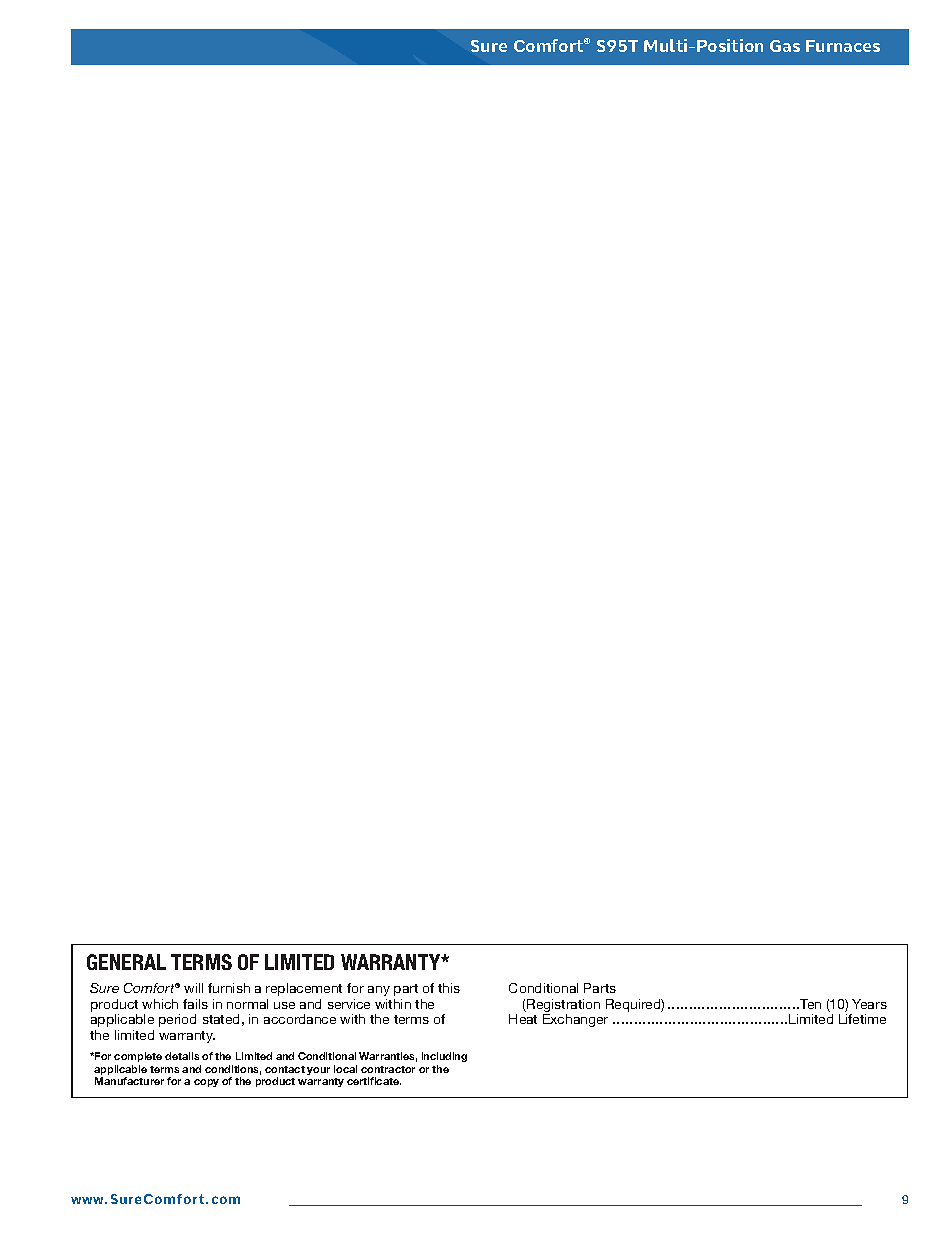 This image has width=952, height=1233. I want to click on Registration, so click(562, 1007).
